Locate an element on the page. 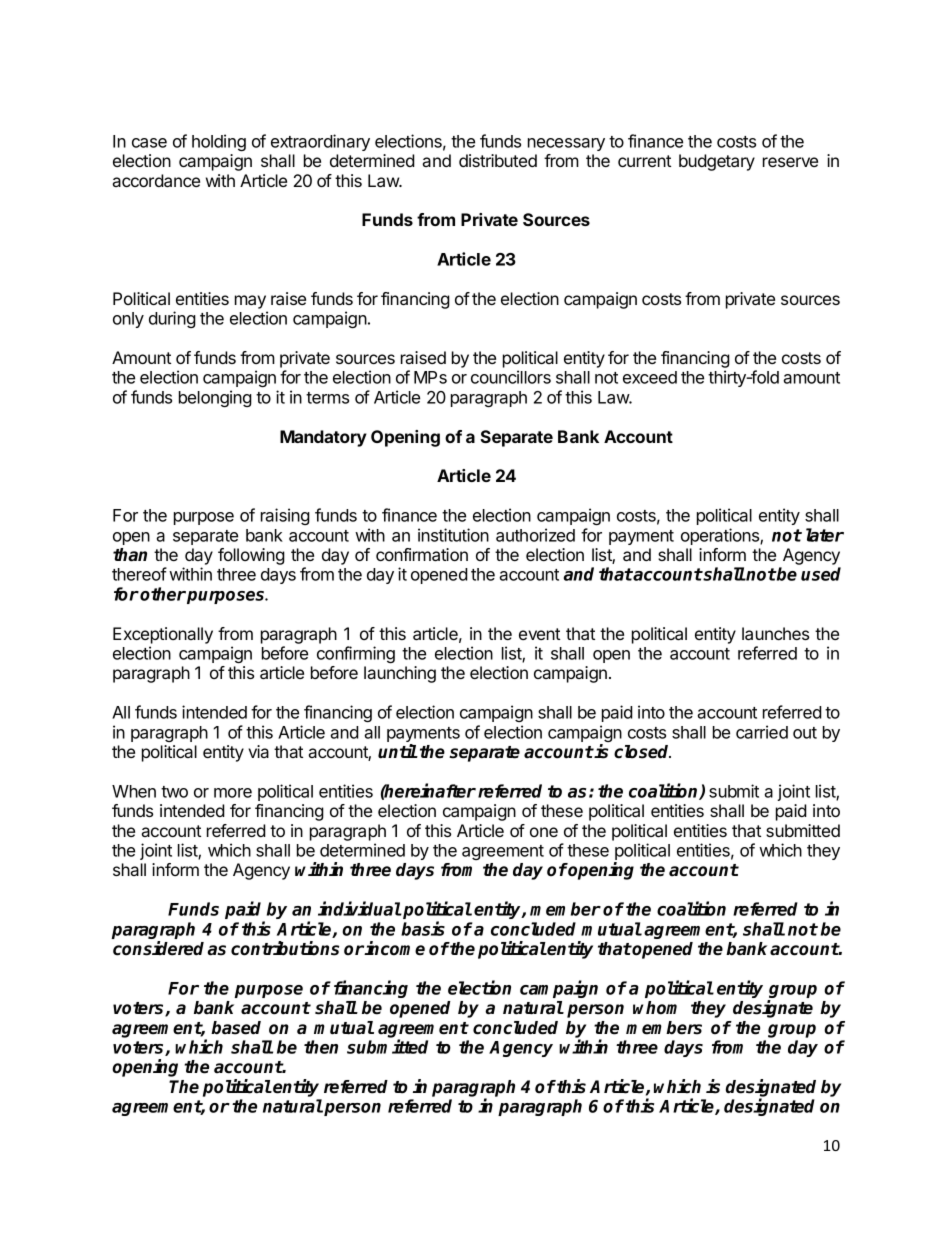 This page has width=952, height=1233. based is located at coordinates (236, 1028).
